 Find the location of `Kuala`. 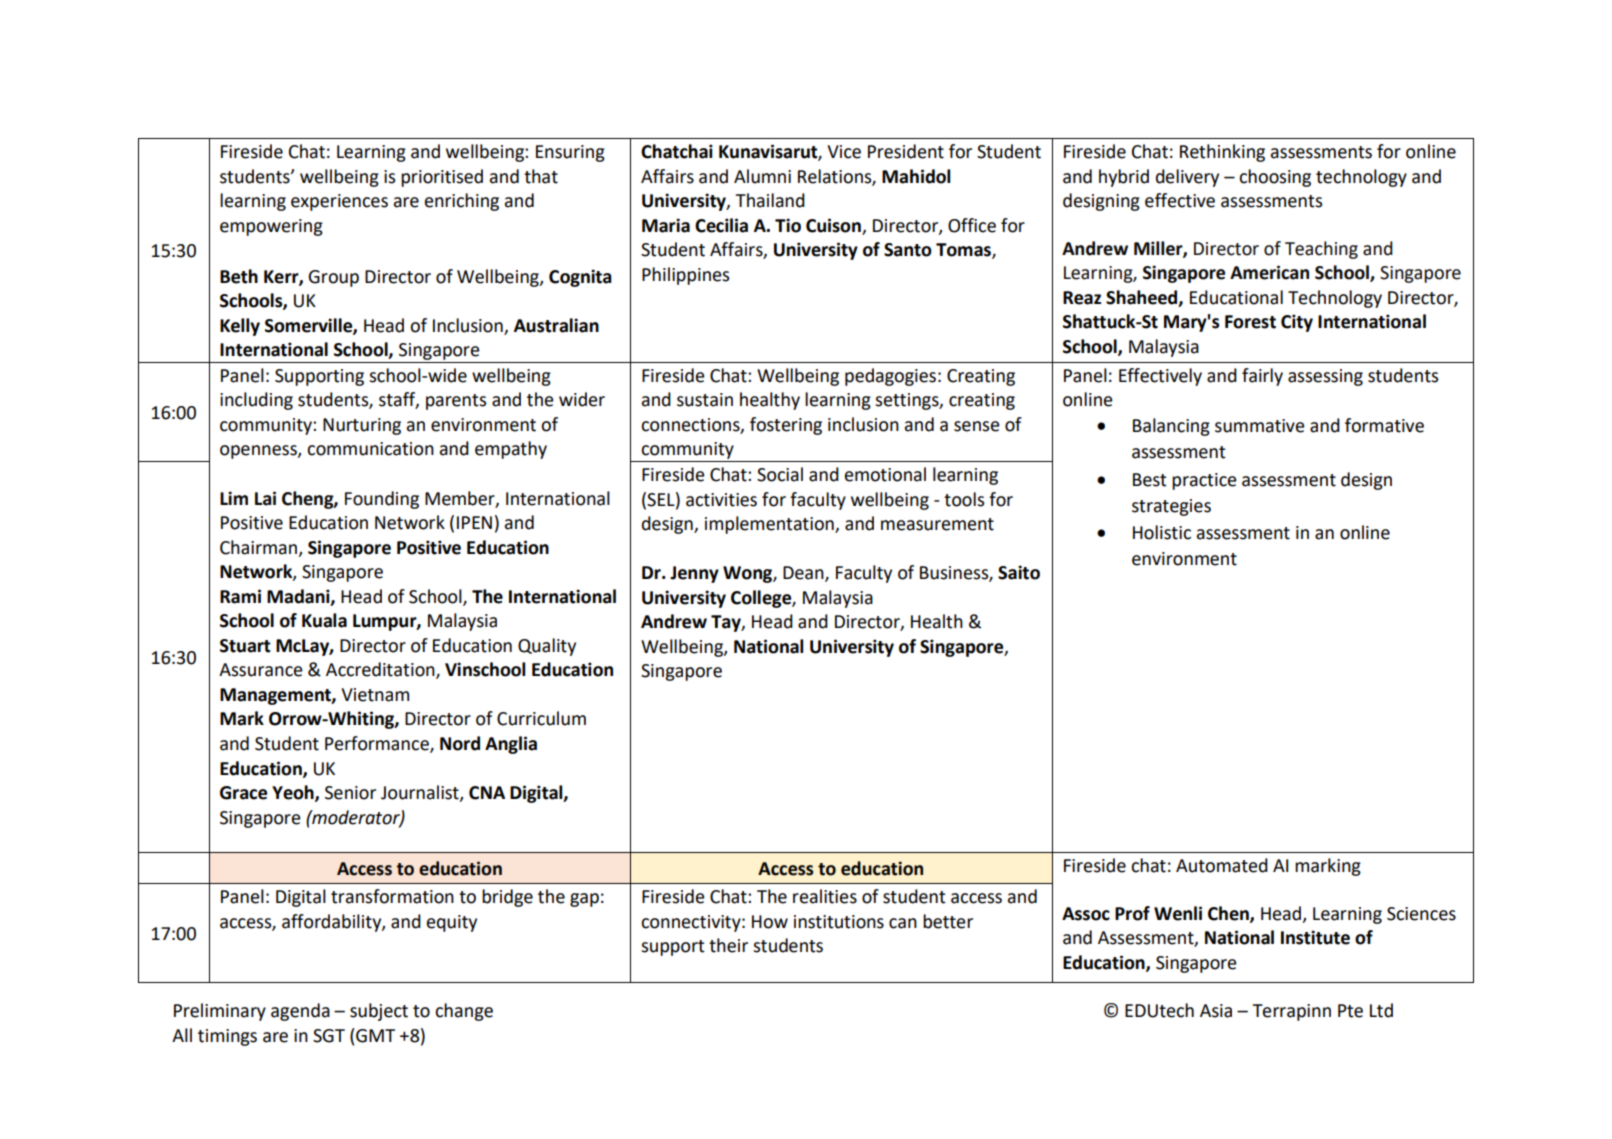

Kuala is located at coordinates (324, 620).
